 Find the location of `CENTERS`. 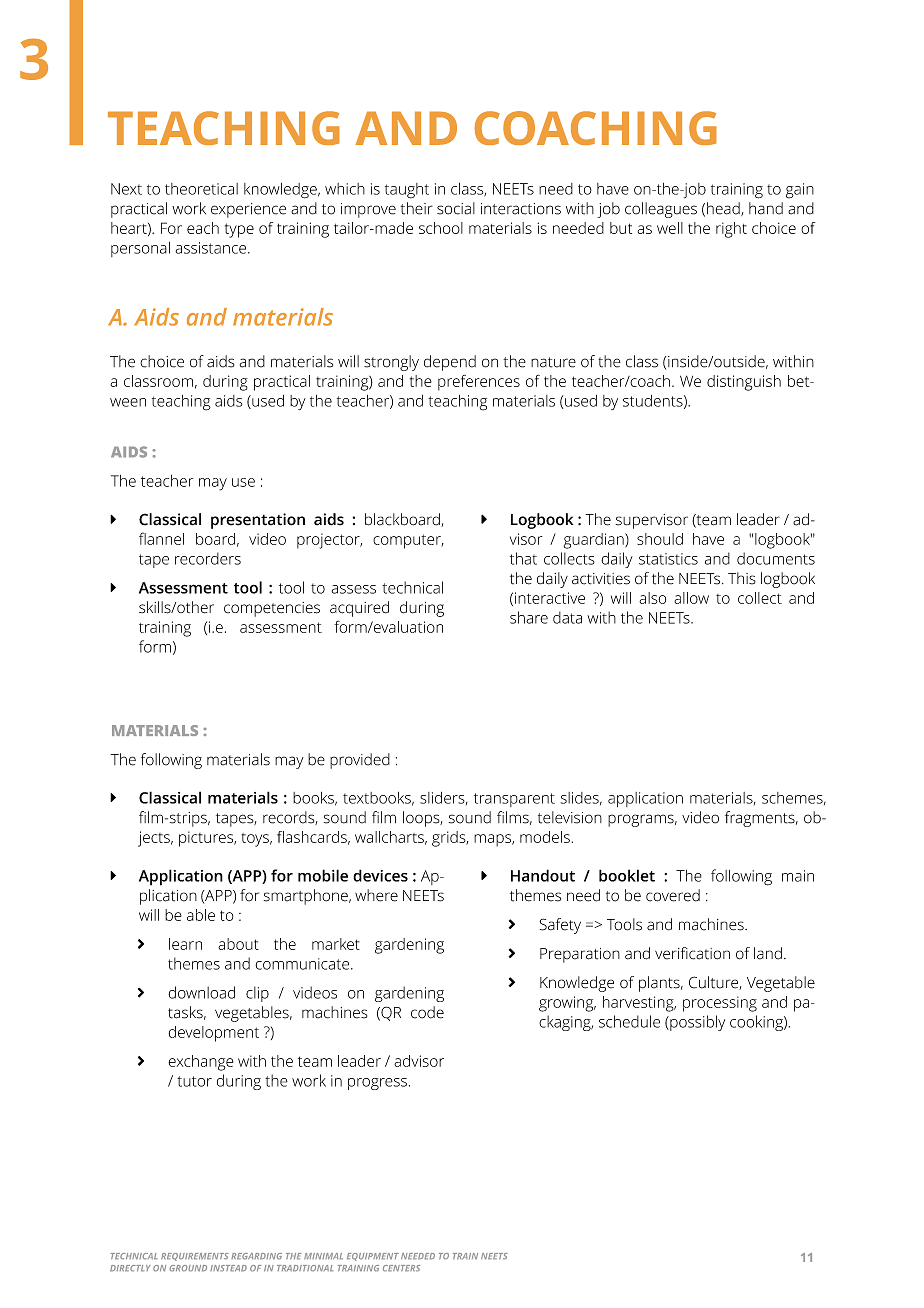

CENTERS is located at coordinates (401, 1268).
